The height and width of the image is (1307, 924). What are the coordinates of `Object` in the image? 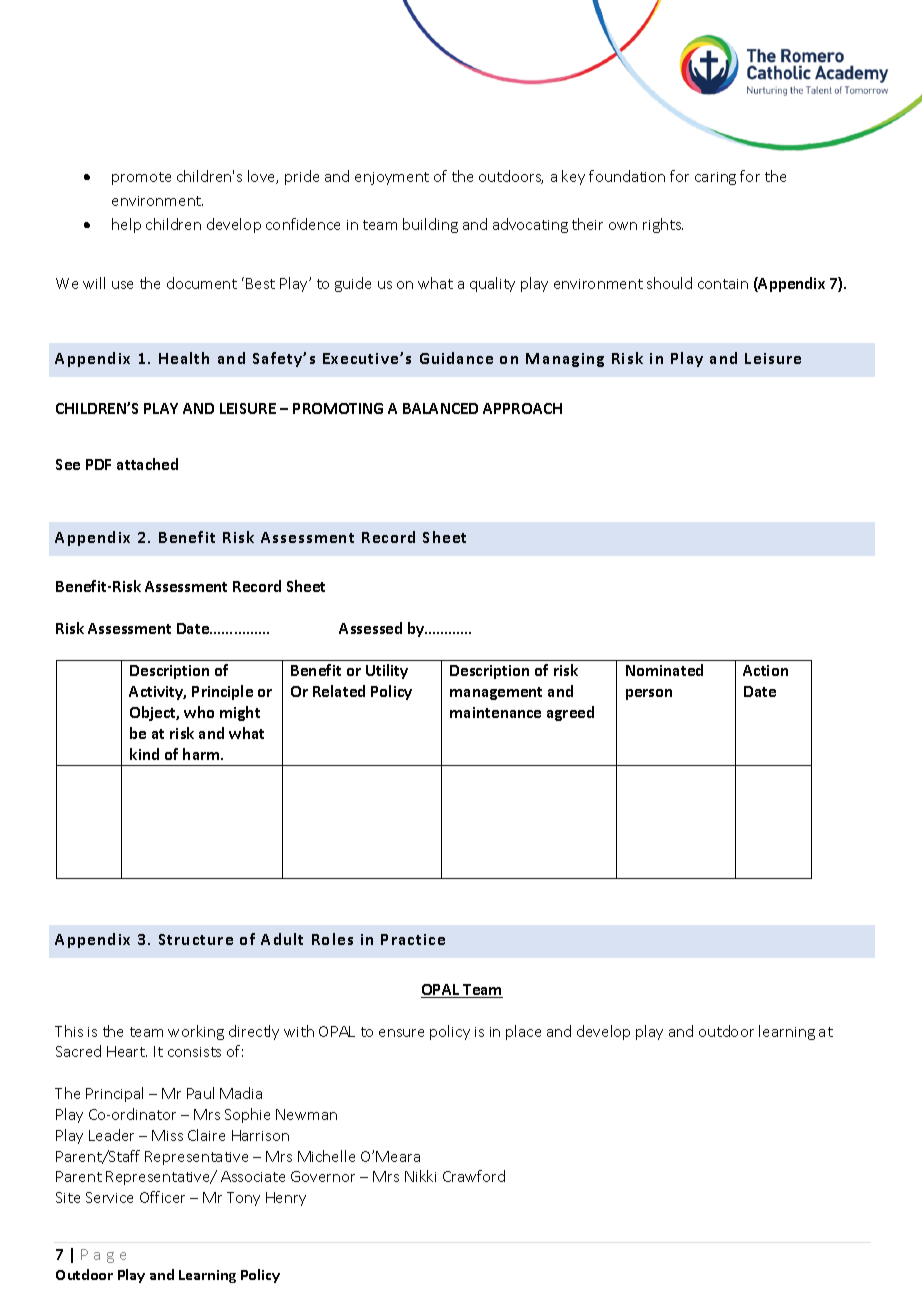 It's located at (154, 713).
